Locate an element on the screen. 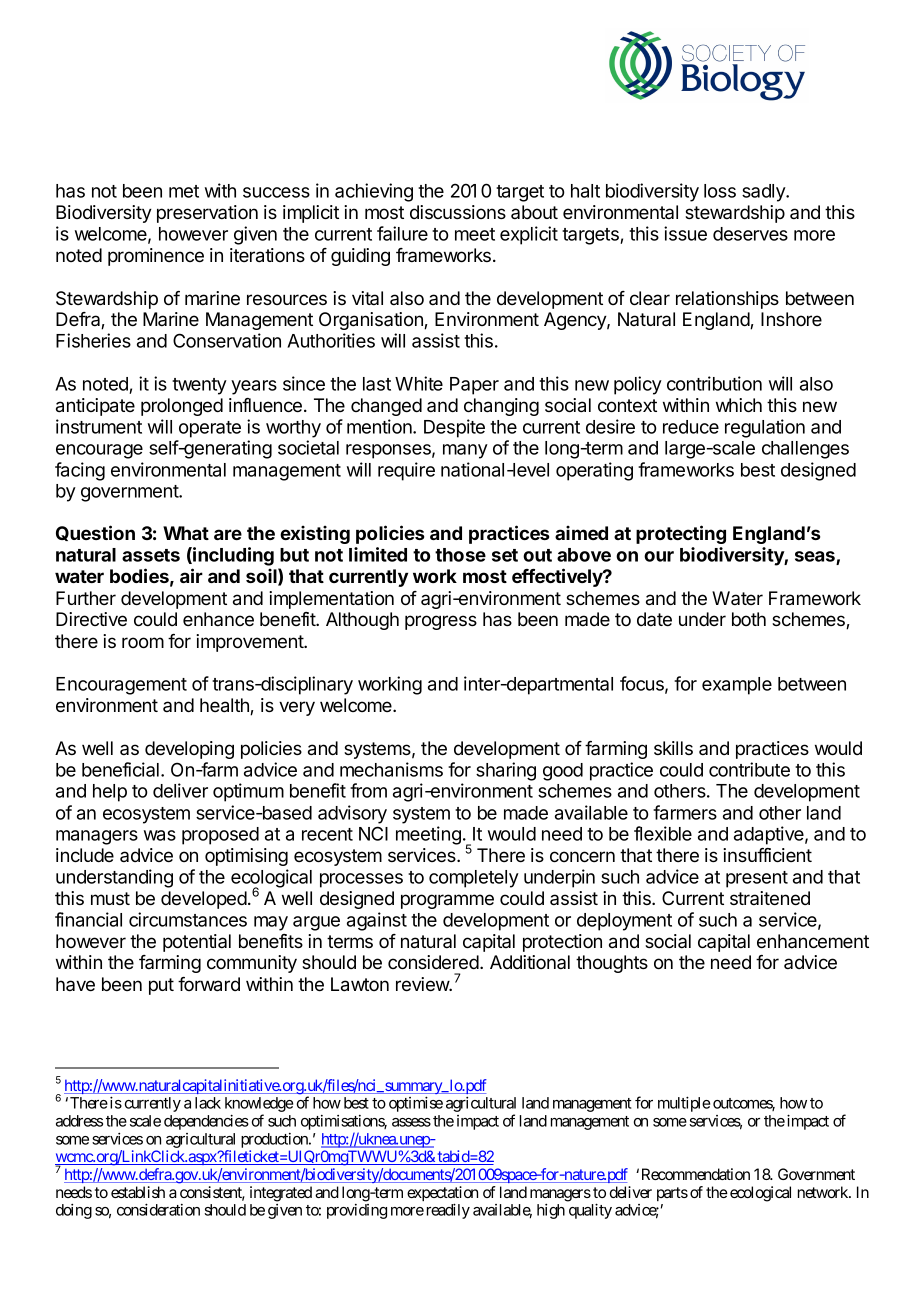  expectation is located at coordinates (442, 1195).
